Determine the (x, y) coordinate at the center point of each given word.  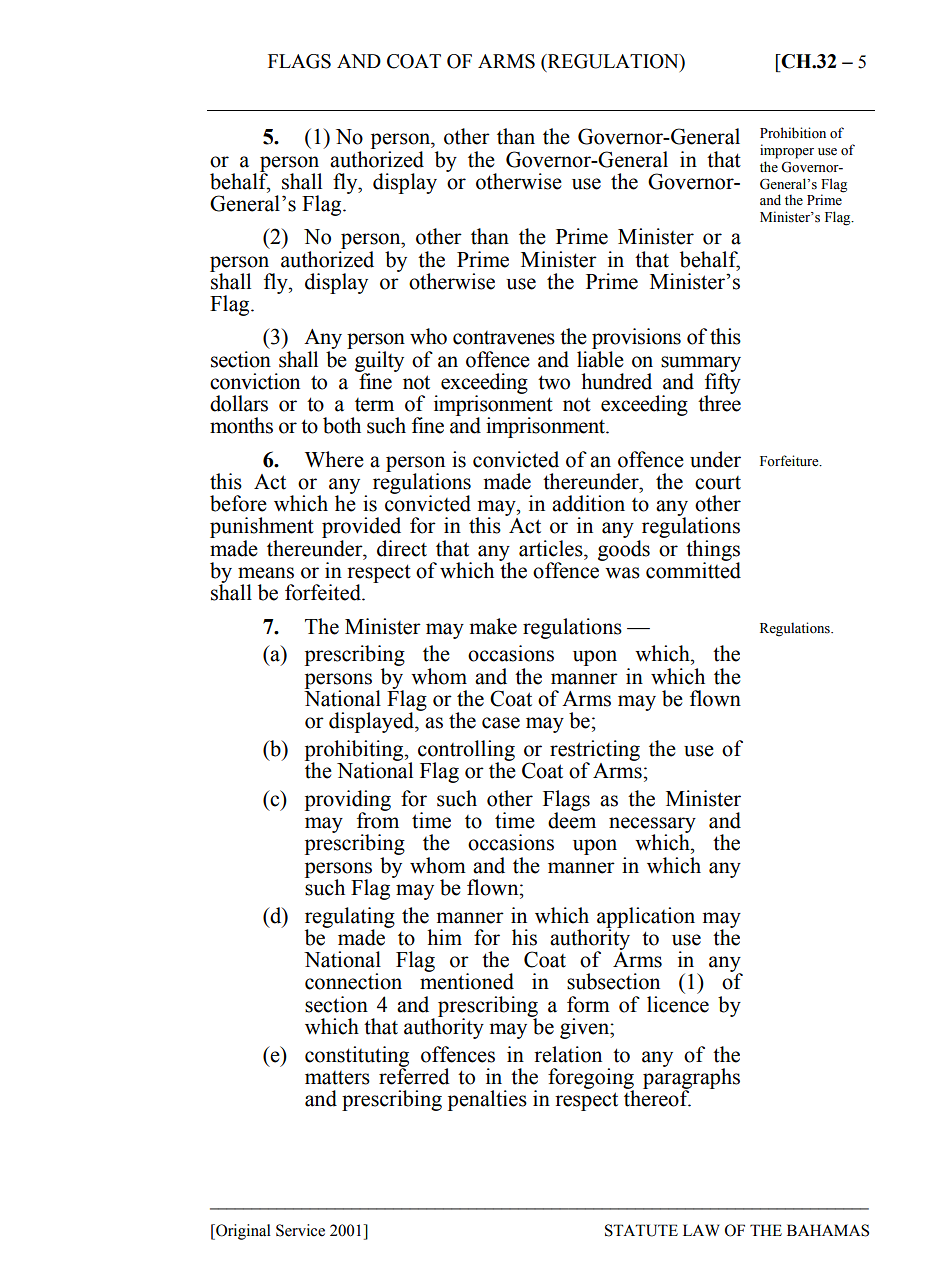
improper (787, 151)
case (501, 723)
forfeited (324, 592)
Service (300, 1230)
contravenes (504, 338)
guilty (379, 362)
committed (693, 569)
